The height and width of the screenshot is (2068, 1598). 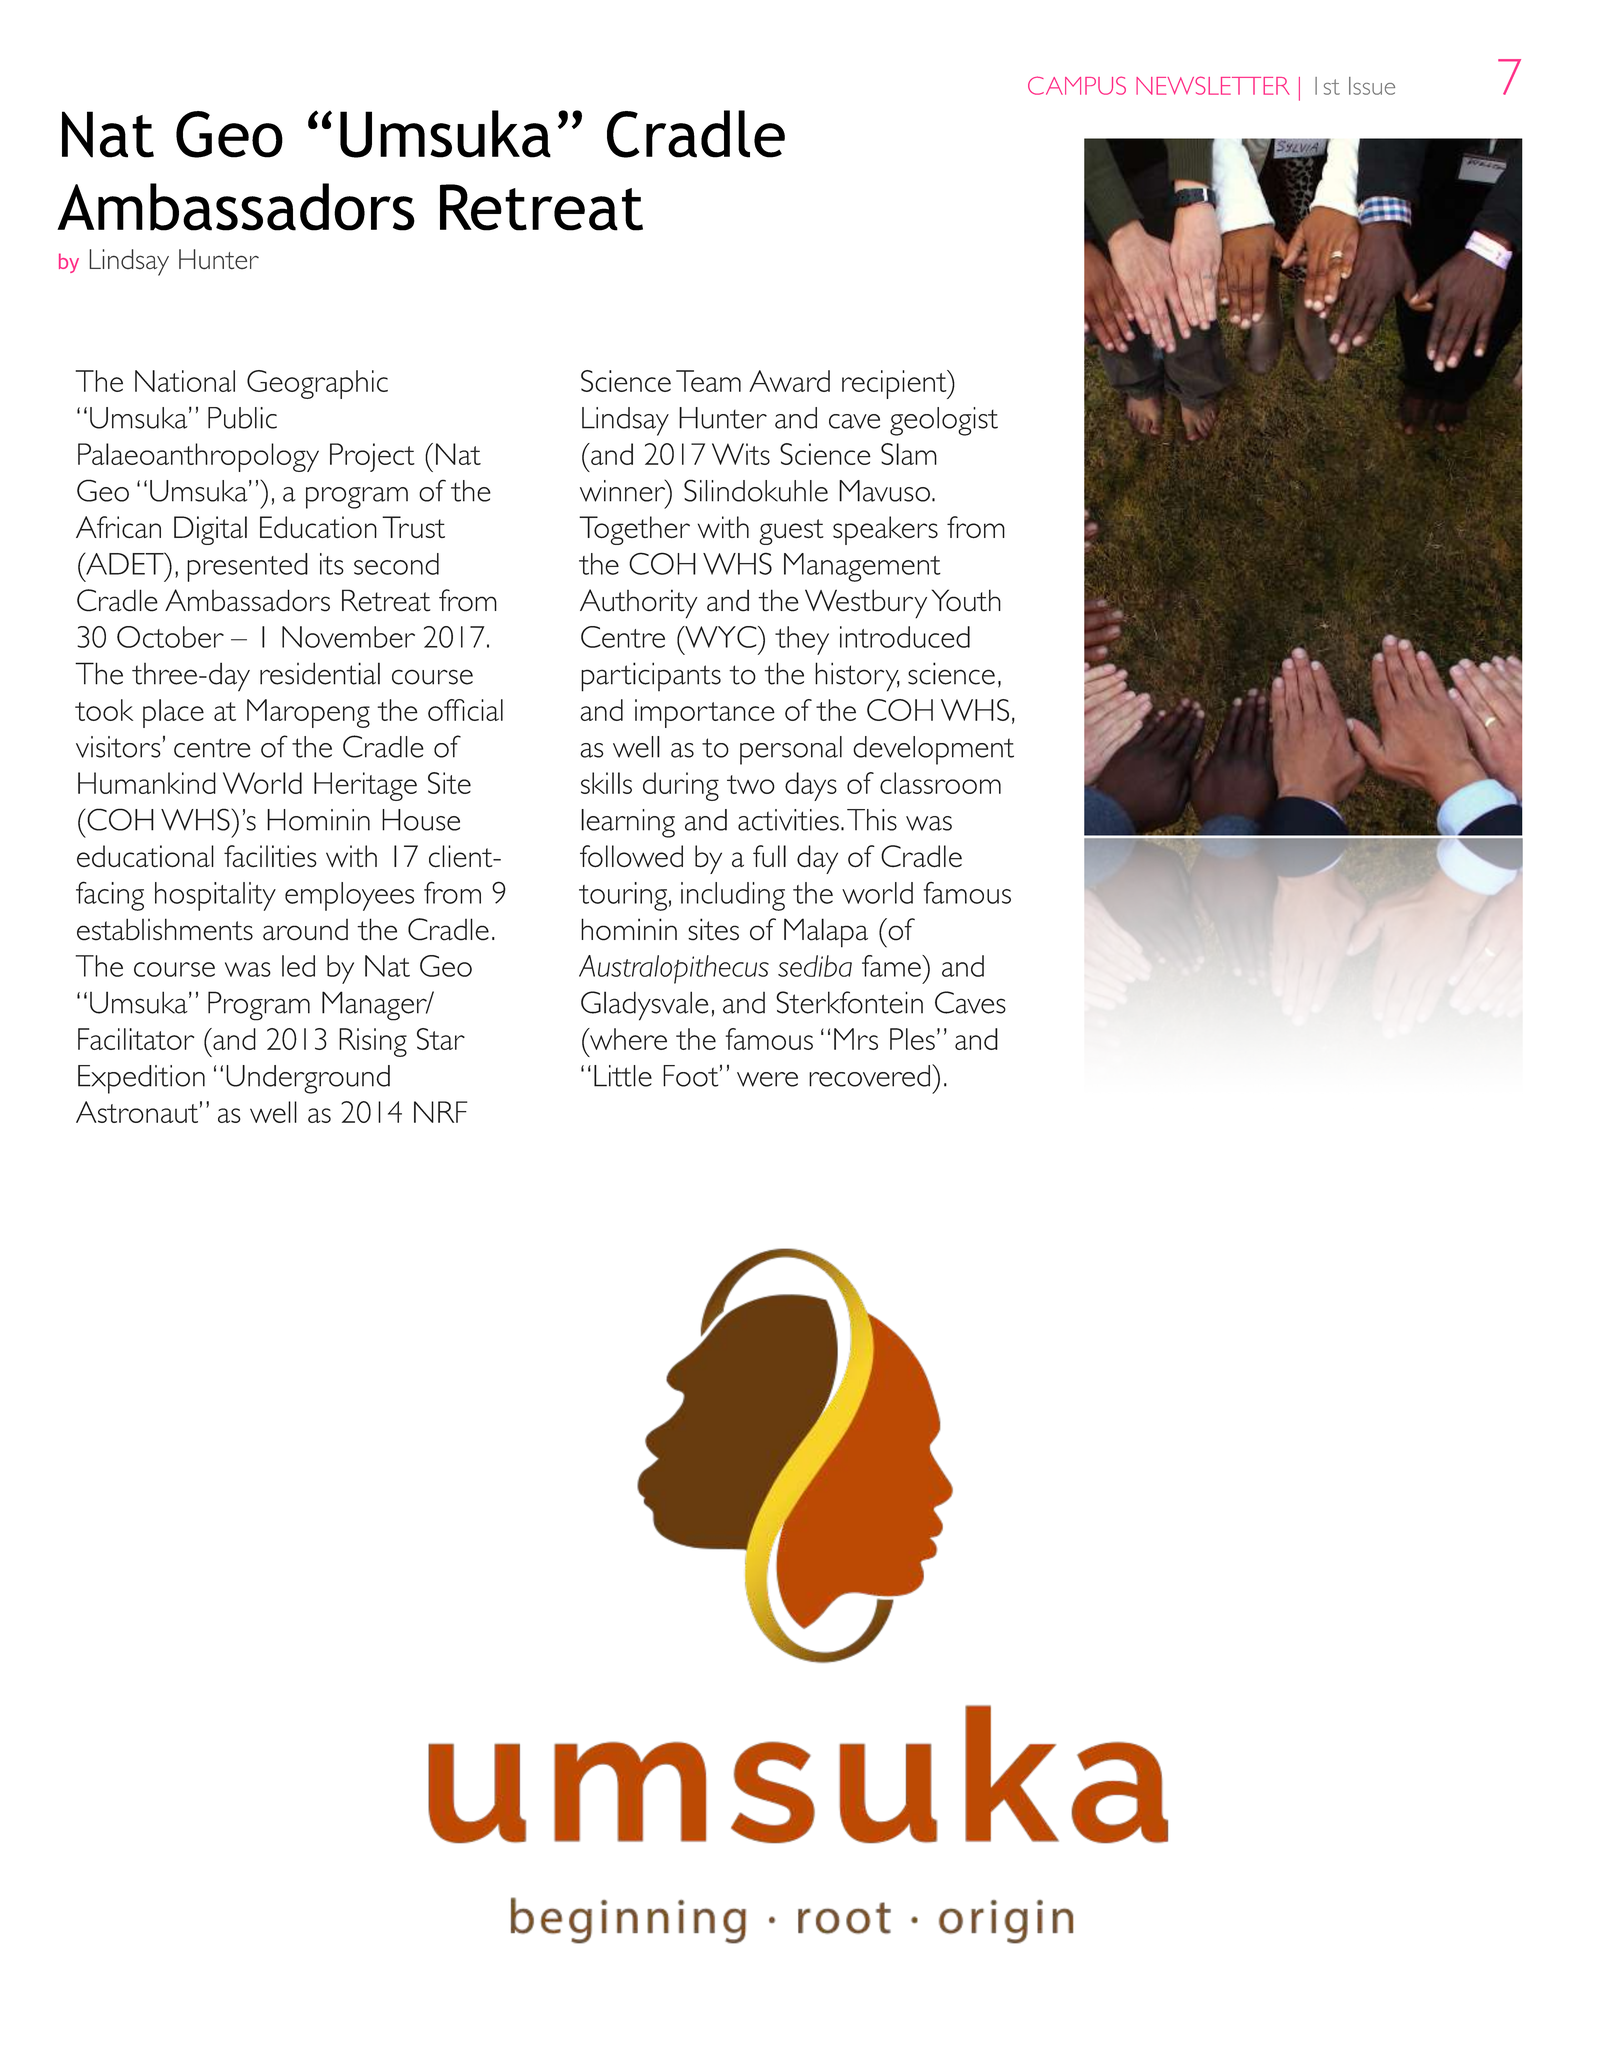 What do you see at coordinates (270, 856) in the screenshot?
I see `facilities` at bounding box center [270, 856].
